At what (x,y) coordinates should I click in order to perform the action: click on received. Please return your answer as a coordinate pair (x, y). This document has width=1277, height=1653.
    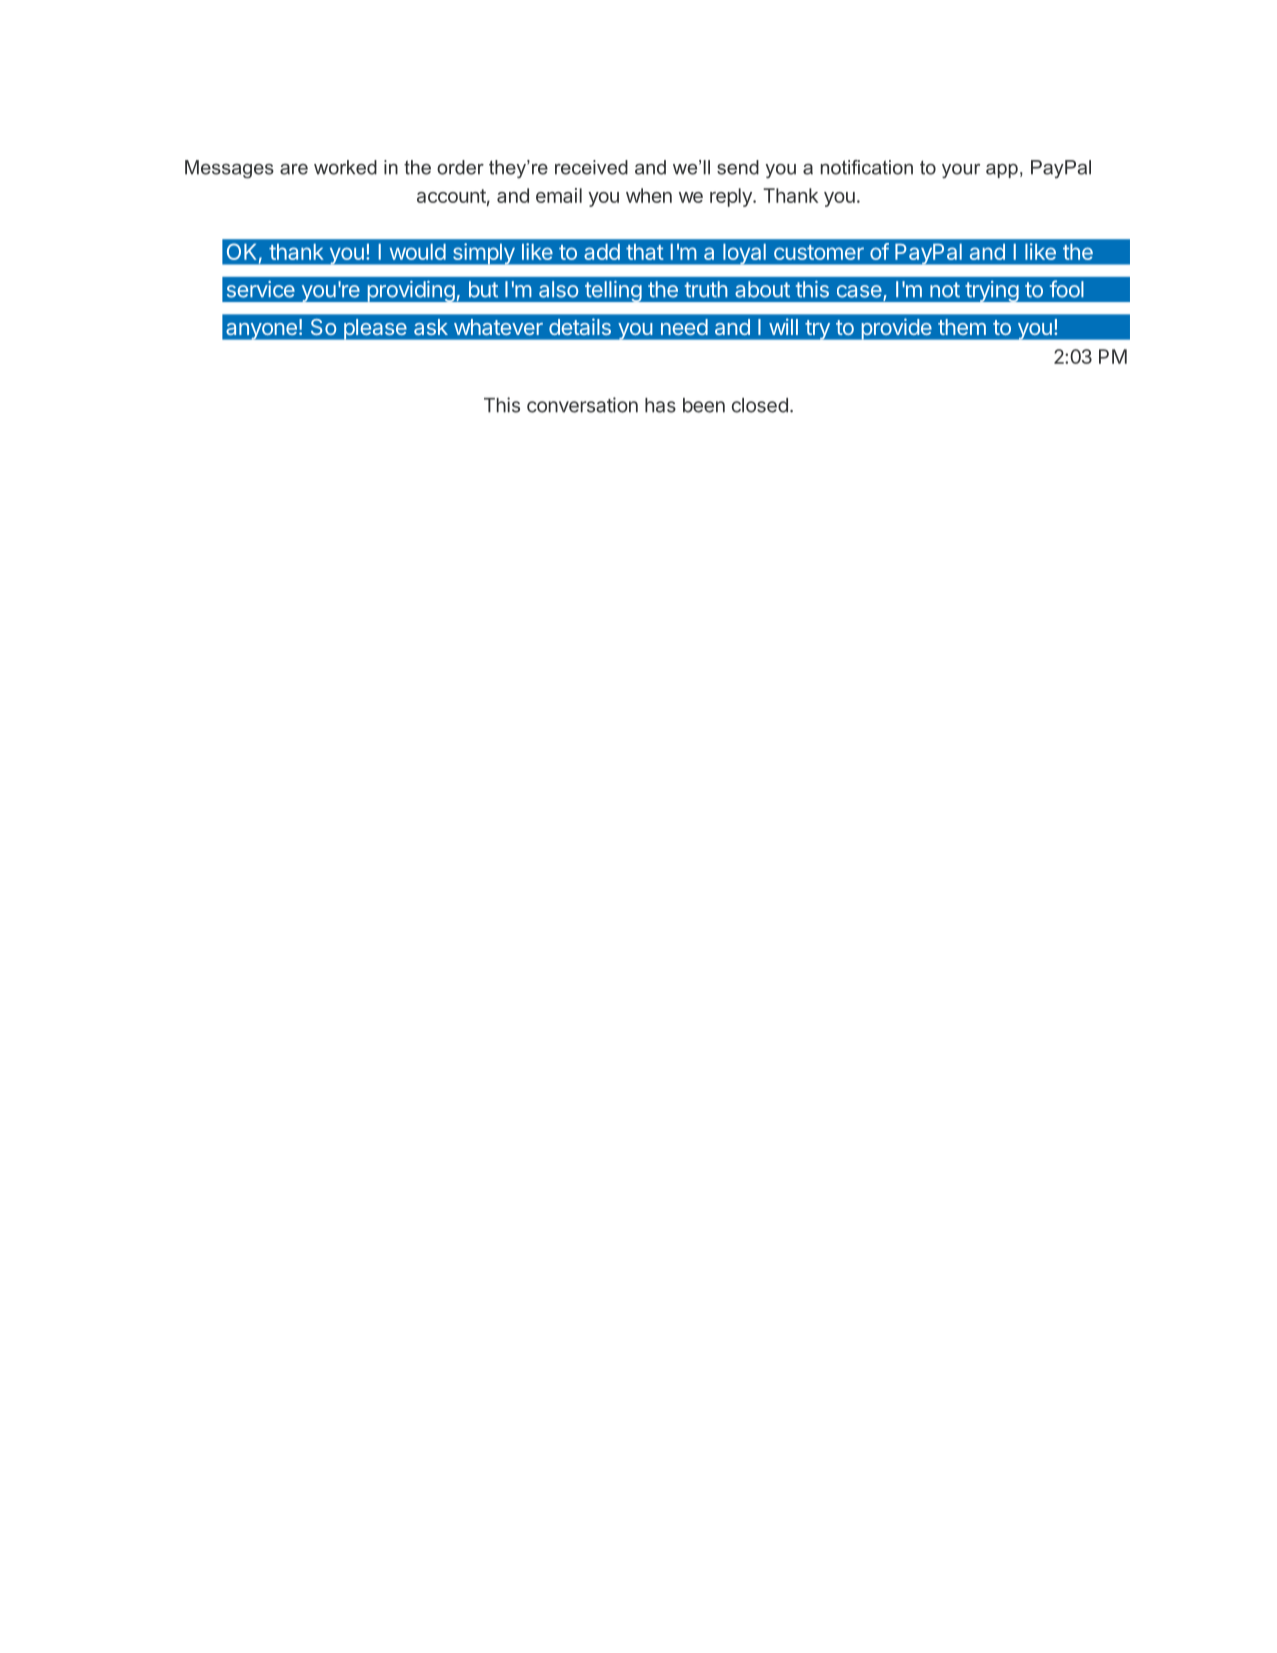
    Looking at the image, I should click on (591, 167).
